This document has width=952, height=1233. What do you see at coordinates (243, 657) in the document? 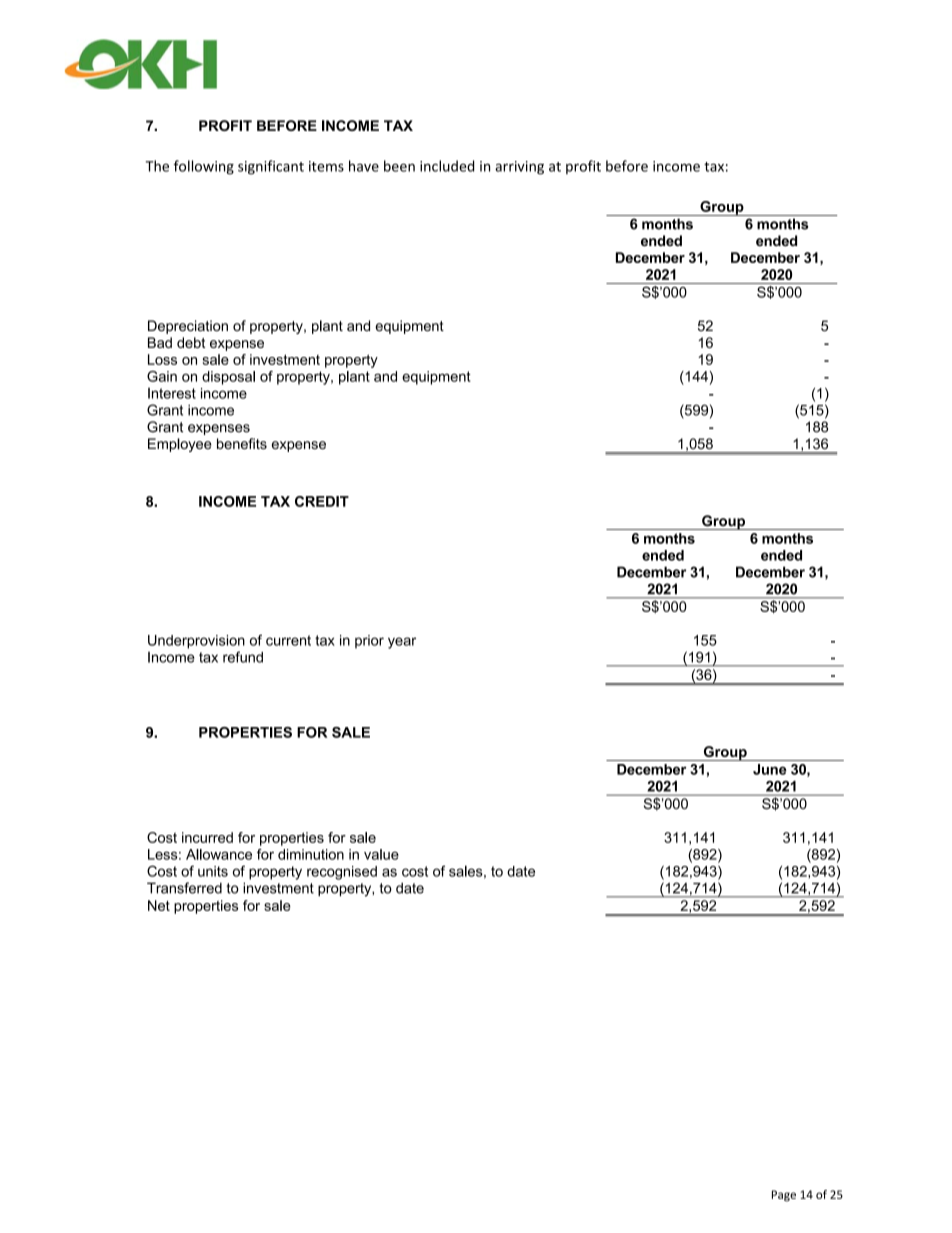
I see `refund` at bounding box center [243, 657].
